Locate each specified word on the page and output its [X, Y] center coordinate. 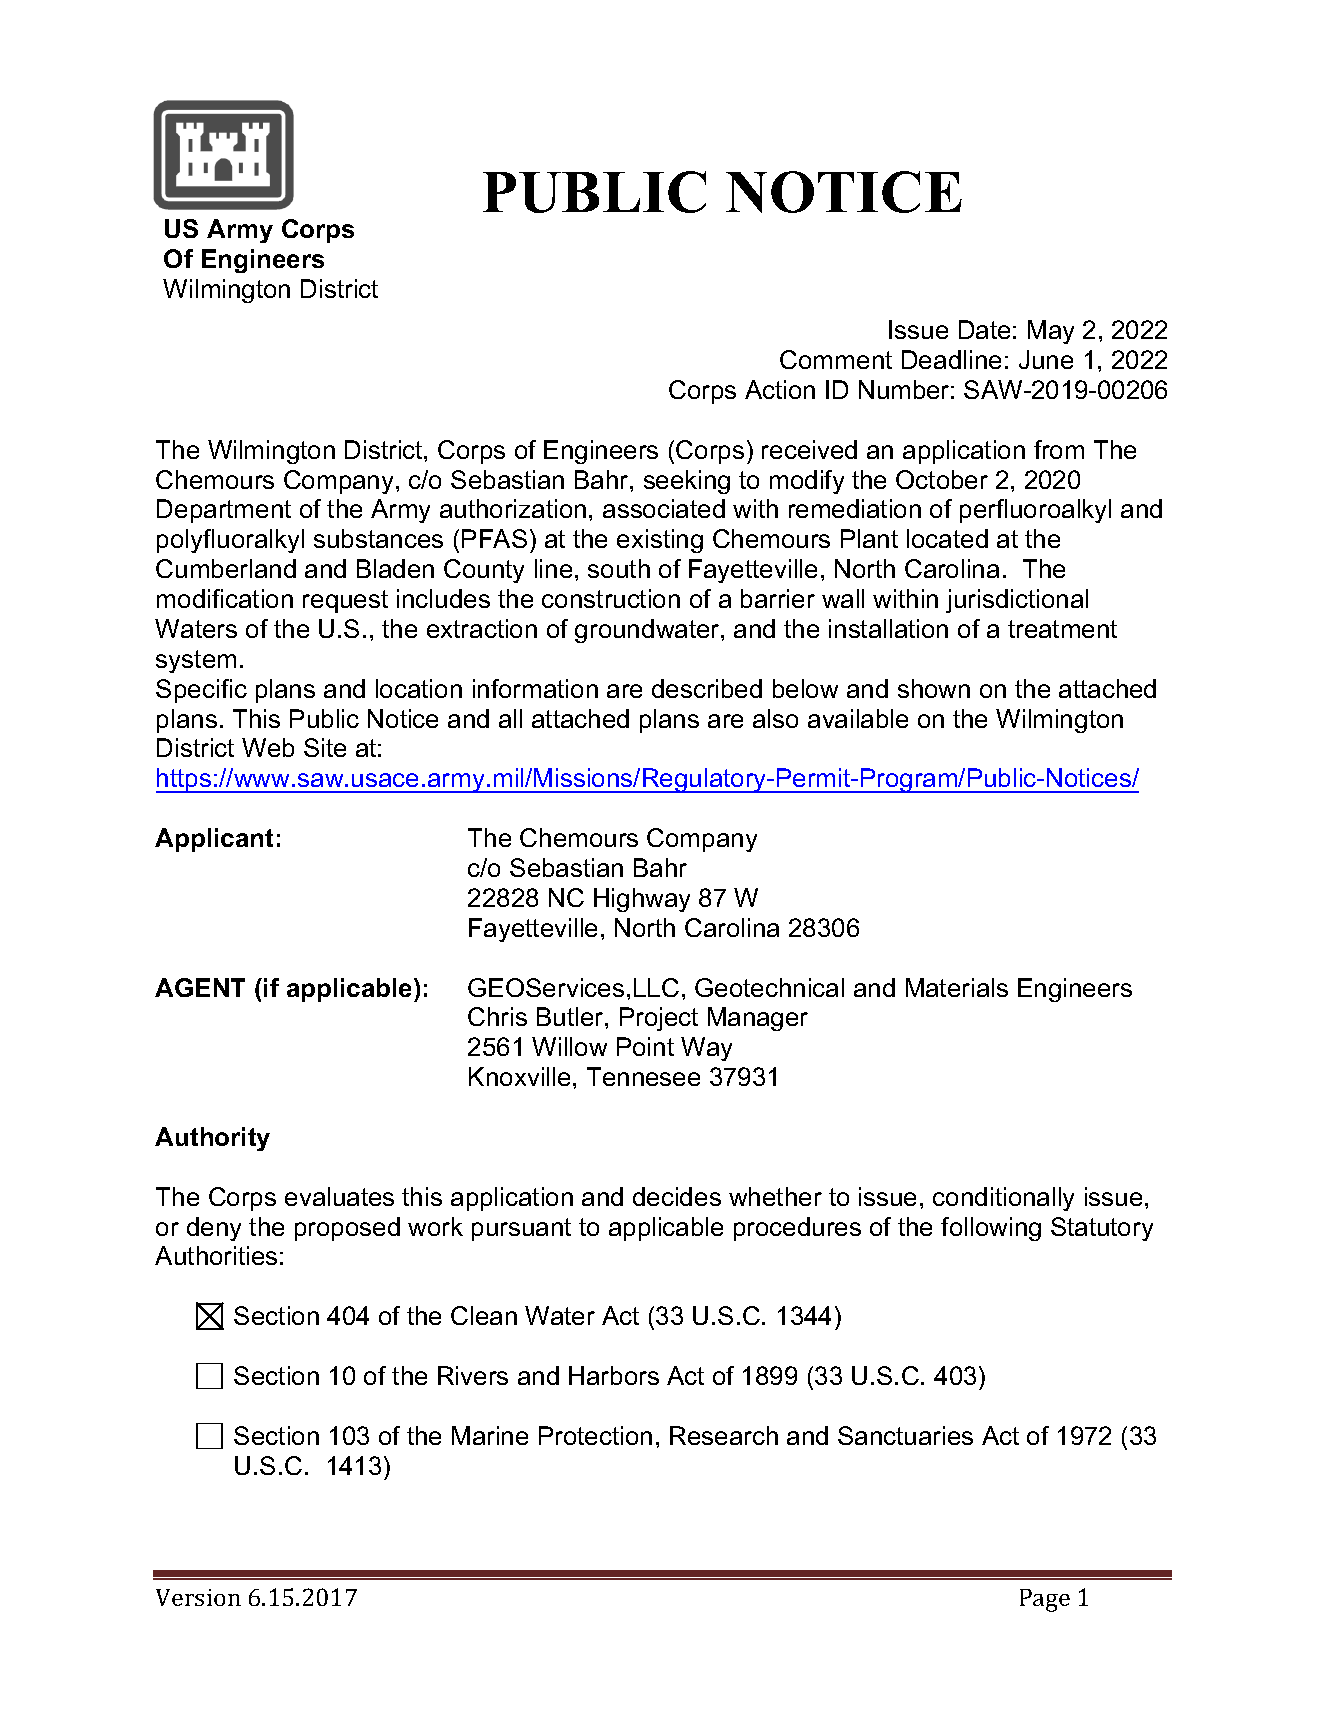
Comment [836, 359]
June [1046, 359]
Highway [642, 900]
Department [224, 511]
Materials [957, 987]
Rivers [473, 1375]
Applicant [214, 840]
